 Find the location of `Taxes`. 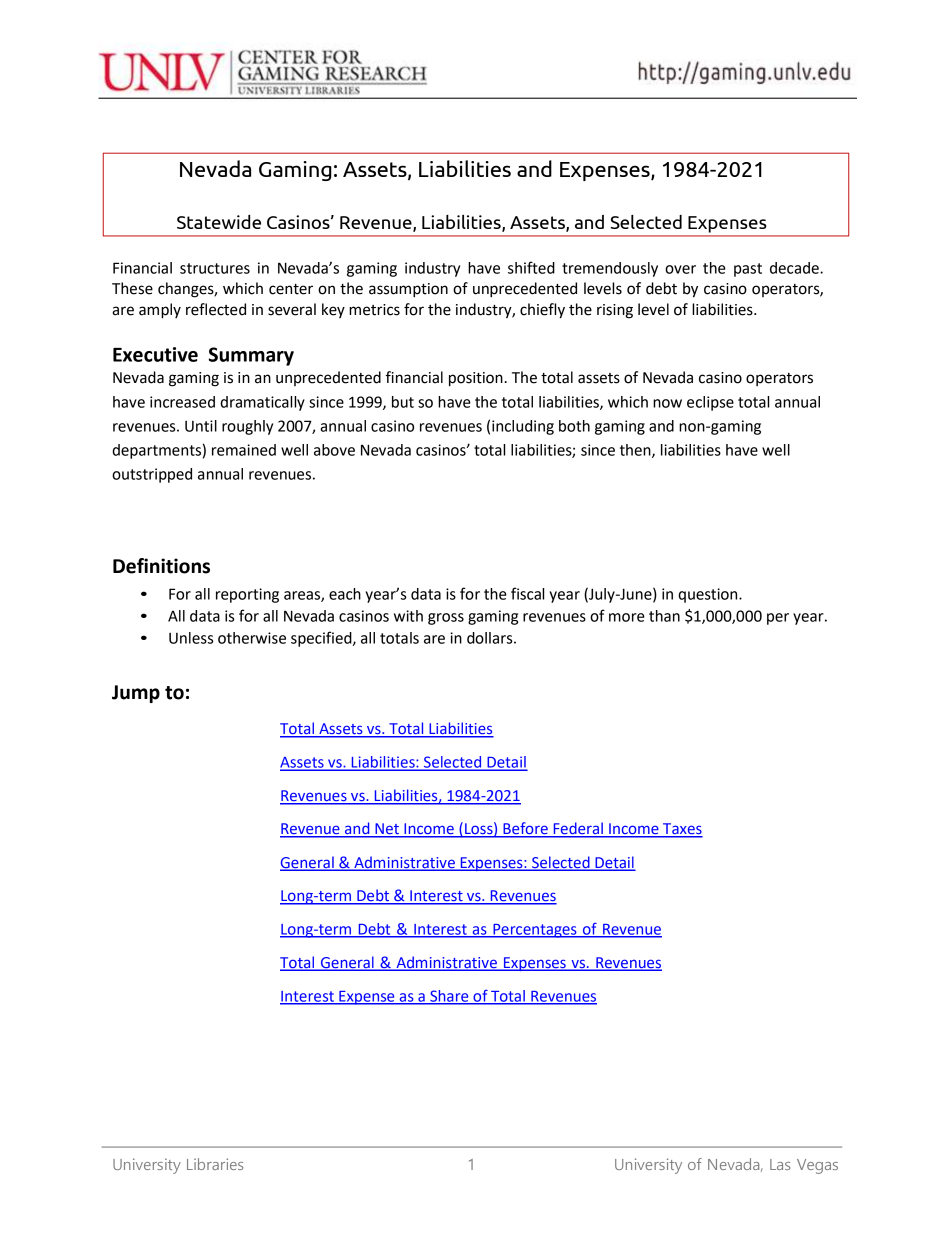

Taxes is located at coordinates (682, 830).
